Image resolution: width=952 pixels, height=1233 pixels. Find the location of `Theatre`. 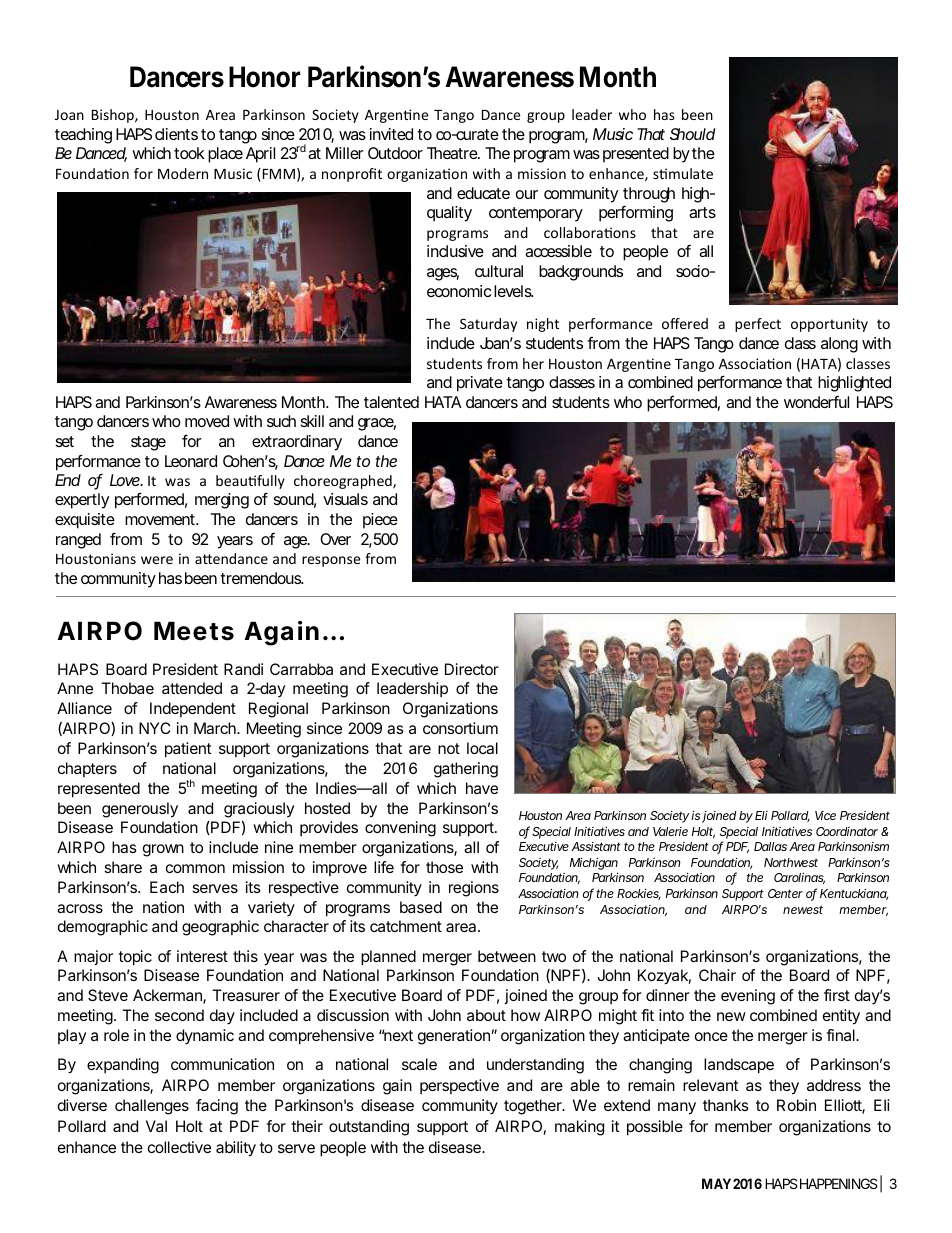

Theatre is located at coordinates (453, 153).
